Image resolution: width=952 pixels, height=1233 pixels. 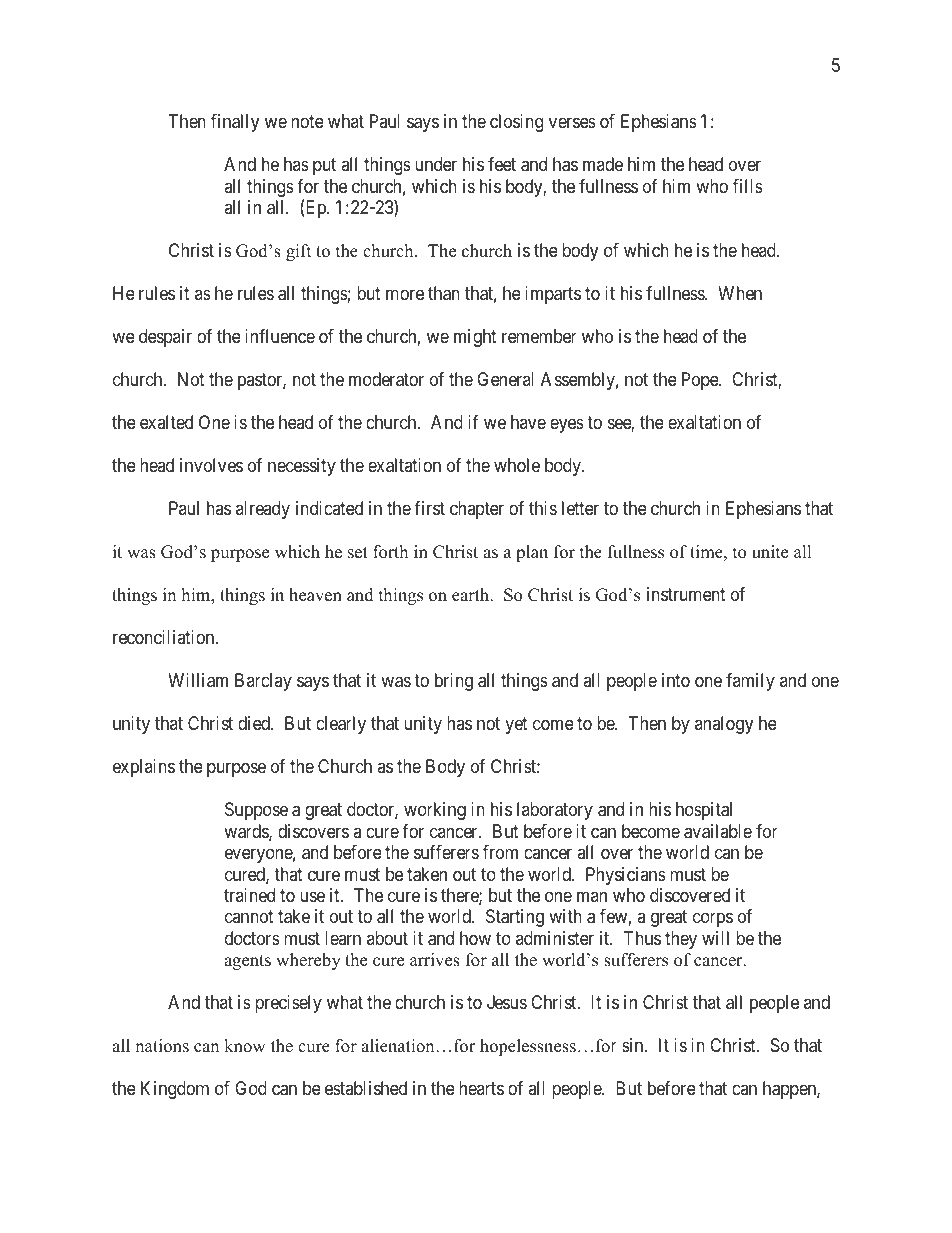 I want to click on under, so click(x=436, y=164).
